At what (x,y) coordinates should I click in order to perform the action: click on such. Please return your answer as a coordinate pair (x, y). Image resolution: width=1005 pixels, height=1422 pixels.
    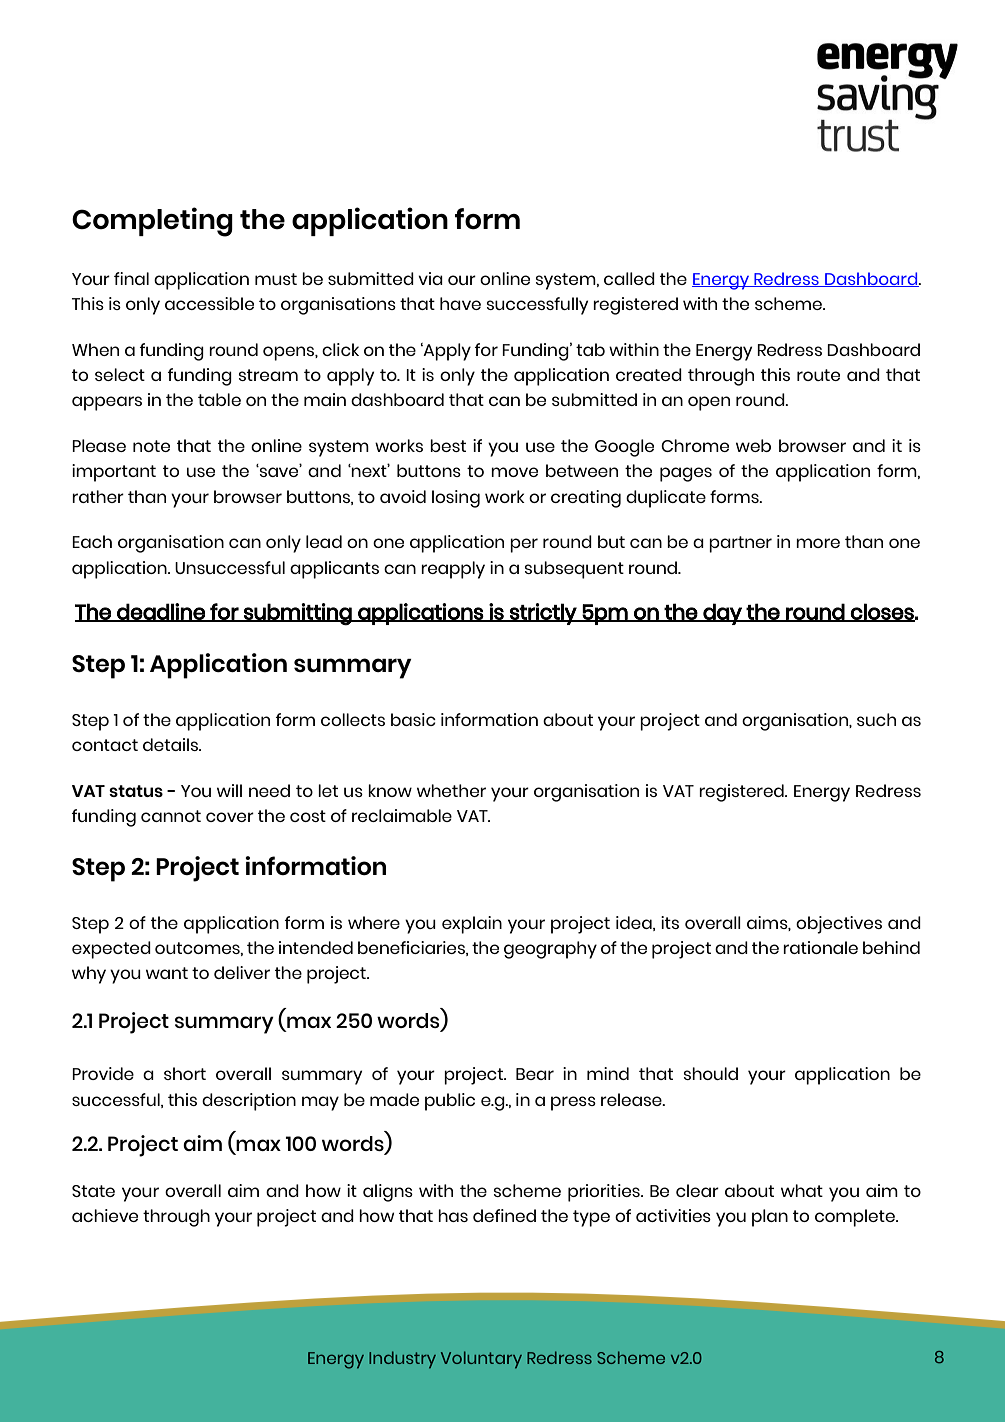
    Looking at the image, I should click on (876, 719).
